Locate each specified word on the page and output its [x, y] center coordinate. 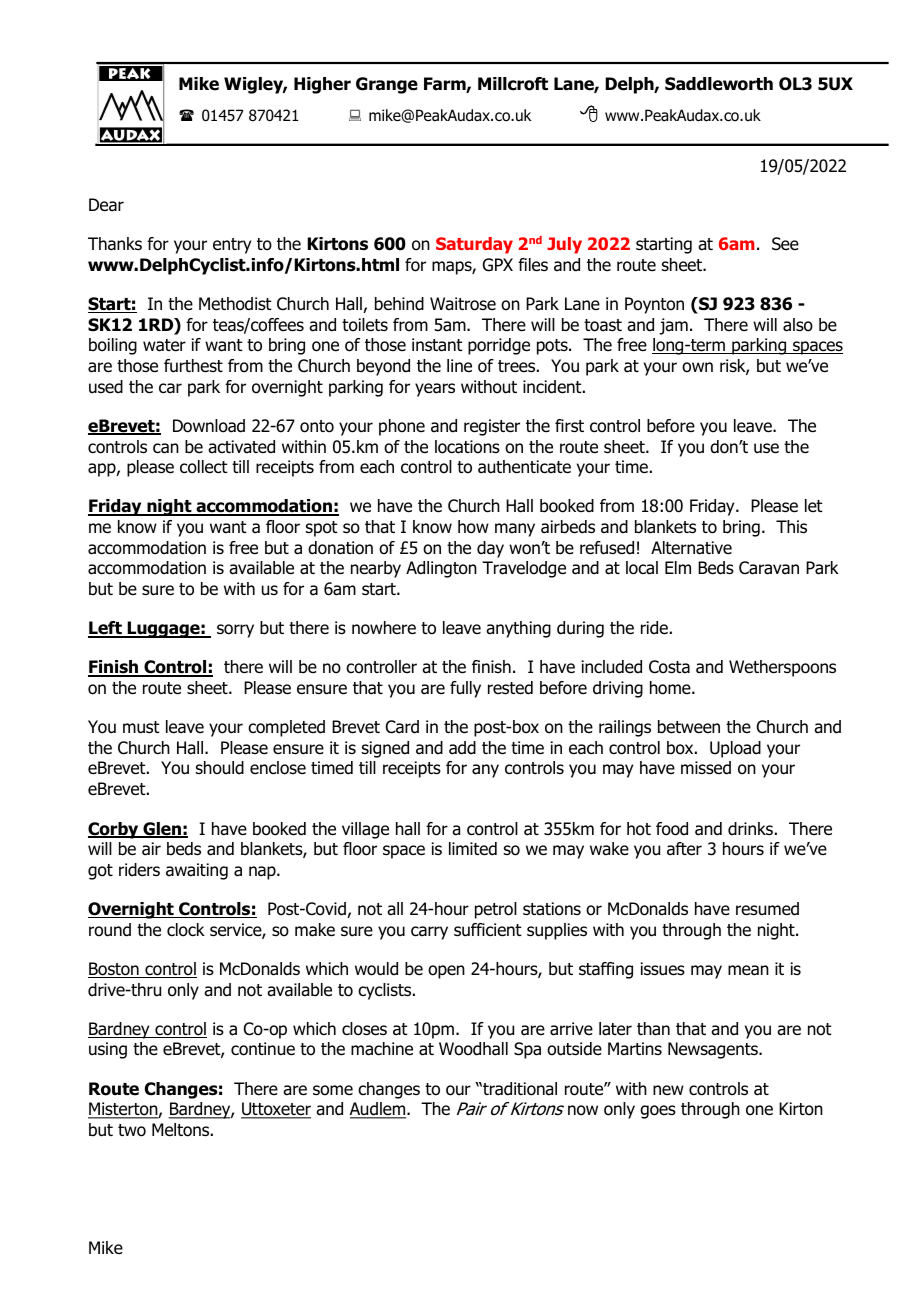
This [791, 527]
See [785, 244]
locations [467, 447]
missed [706, 768]
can [166, 448]
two [132, 1130]
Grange [387, 85]
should [220, 768]
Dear [106, 205]
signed [385, 749]
